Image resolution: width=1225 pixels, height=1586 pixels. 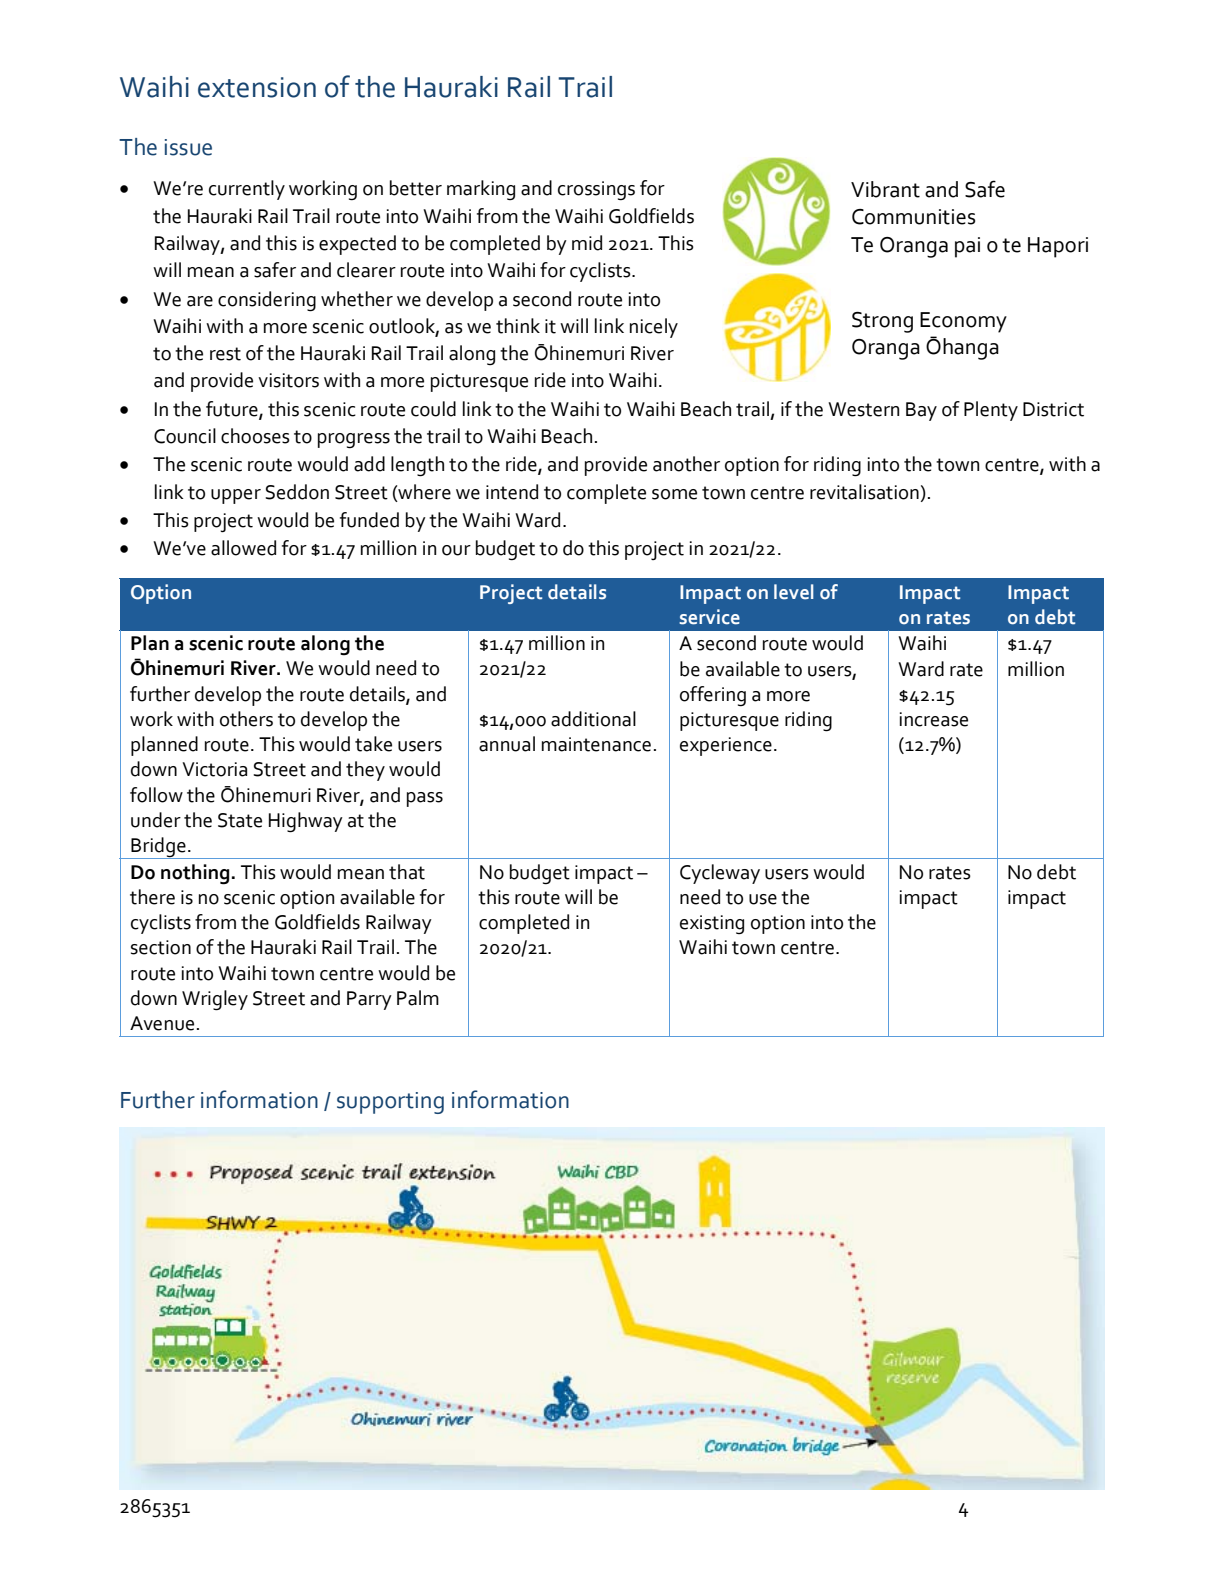 What do you see at coordinates (257, 87) in the document?
I see `extension` at bounding box center [257, 87].
